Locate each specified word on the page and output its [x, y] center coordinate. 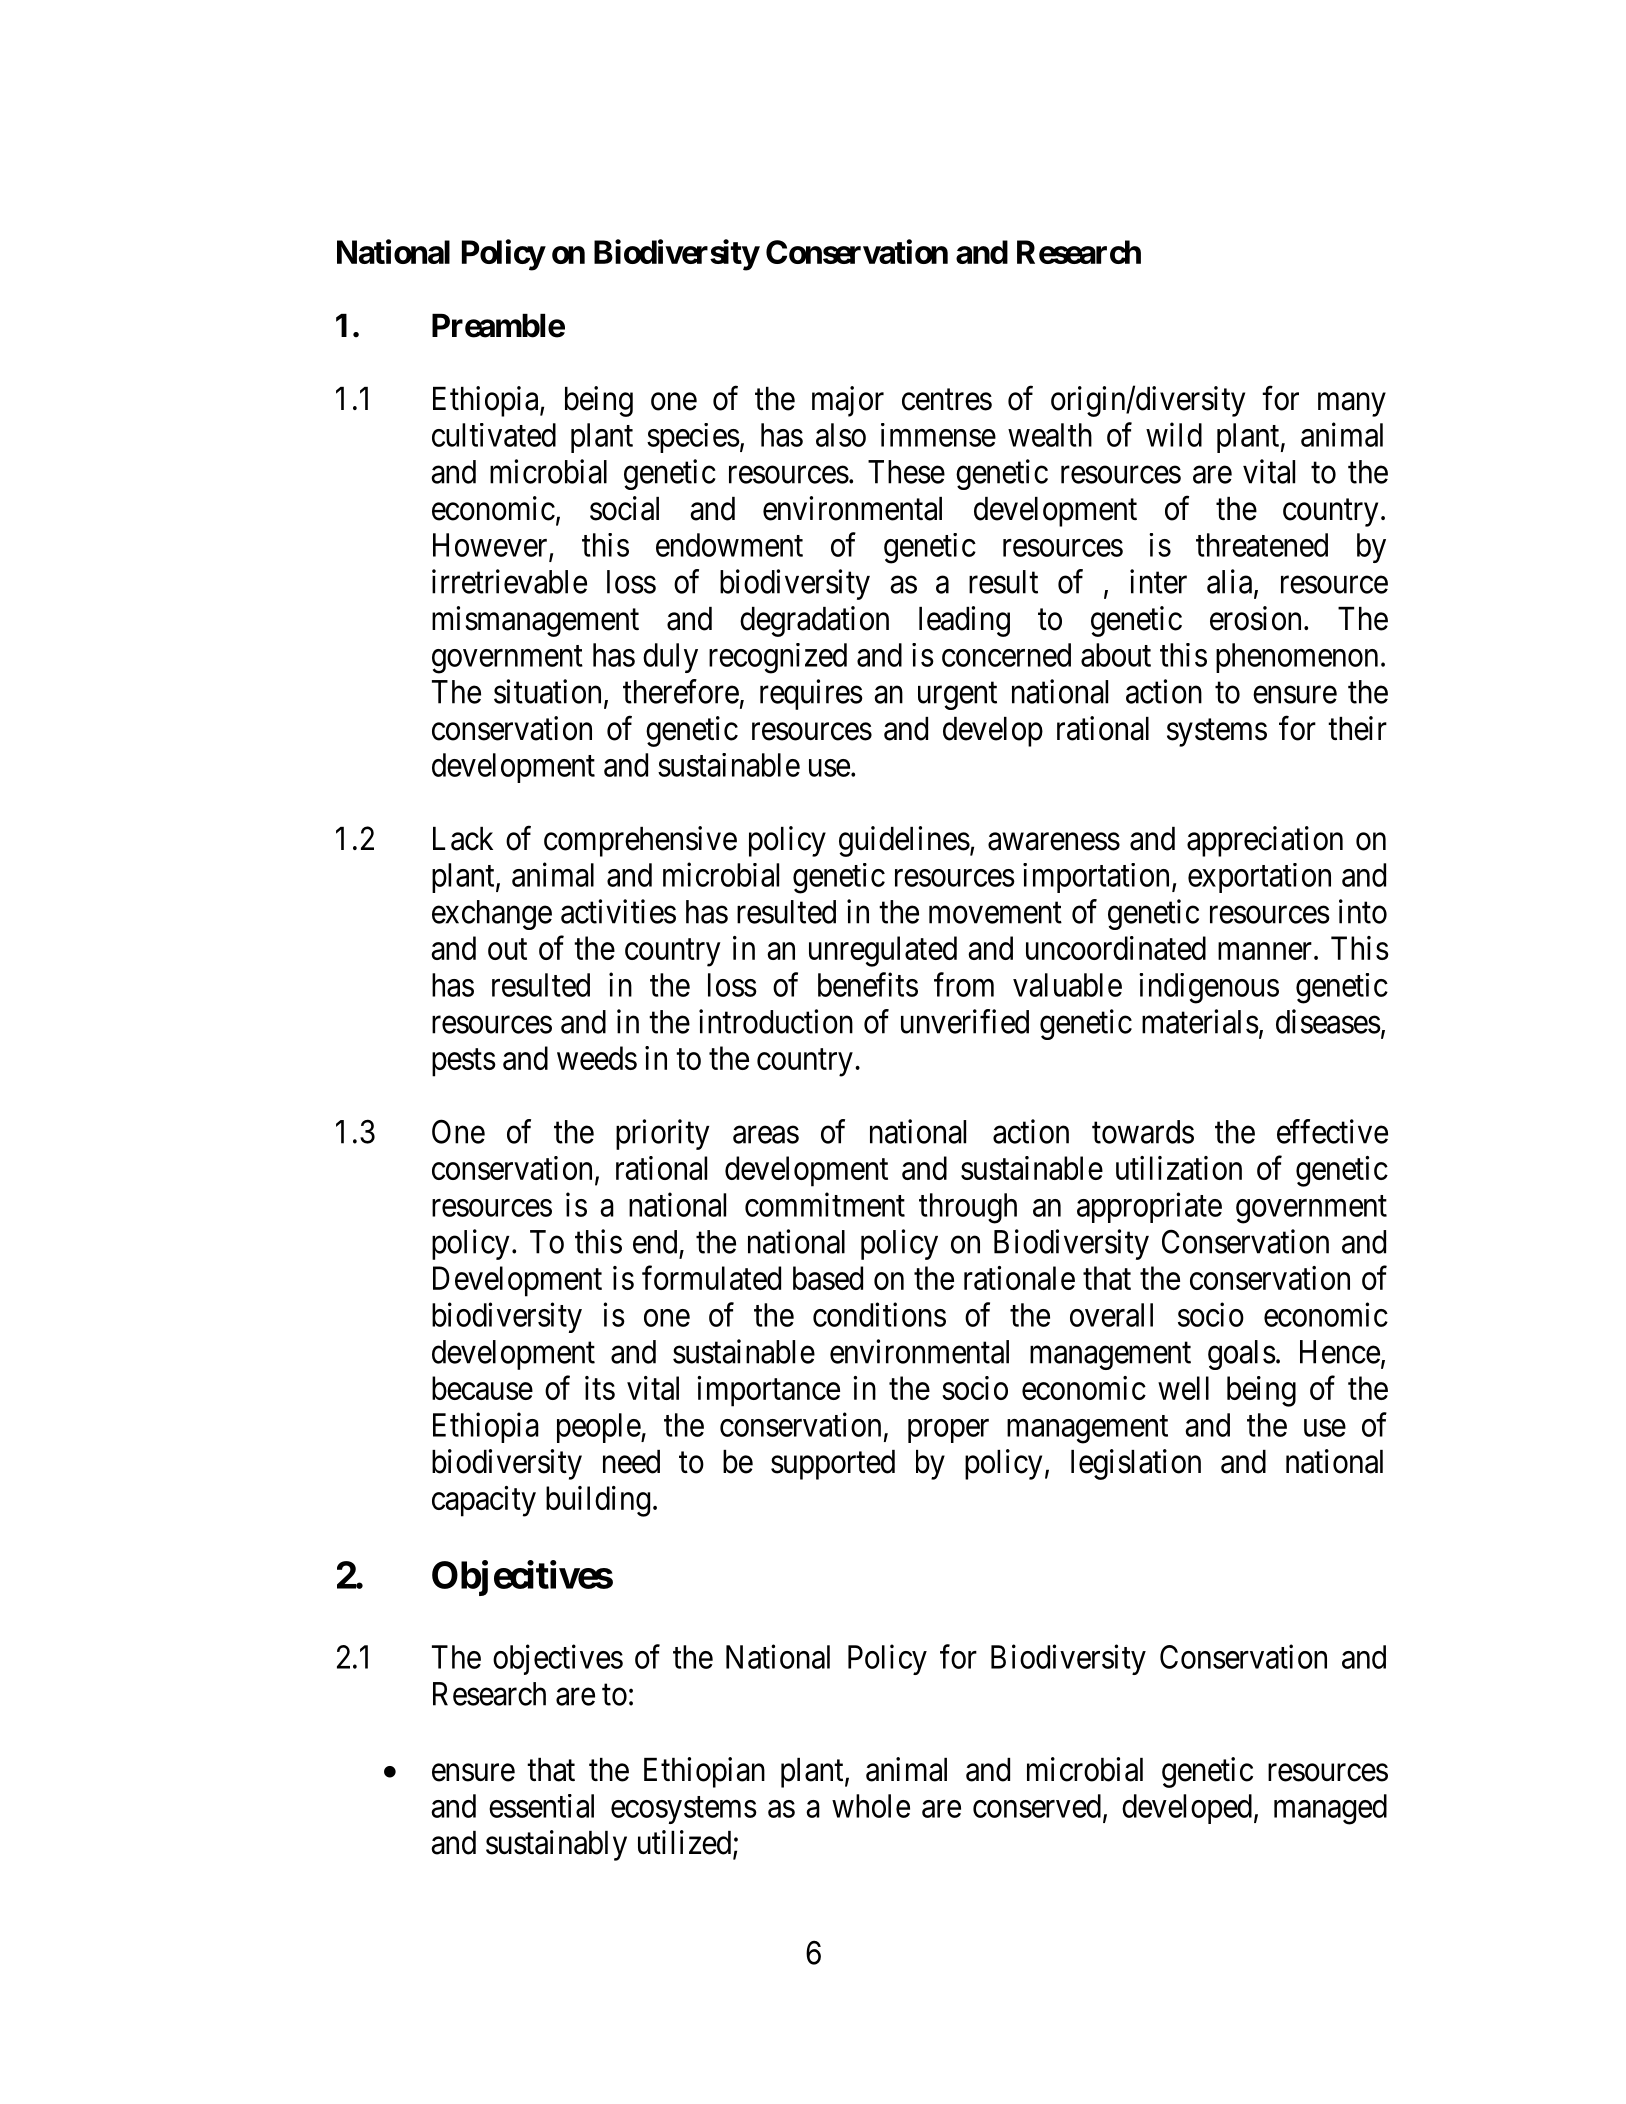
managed [1330, 1809]
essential [541, 1806]
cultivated [494, 435]
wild [1174, 434]
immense [938, 435]
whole [871, 1806]
